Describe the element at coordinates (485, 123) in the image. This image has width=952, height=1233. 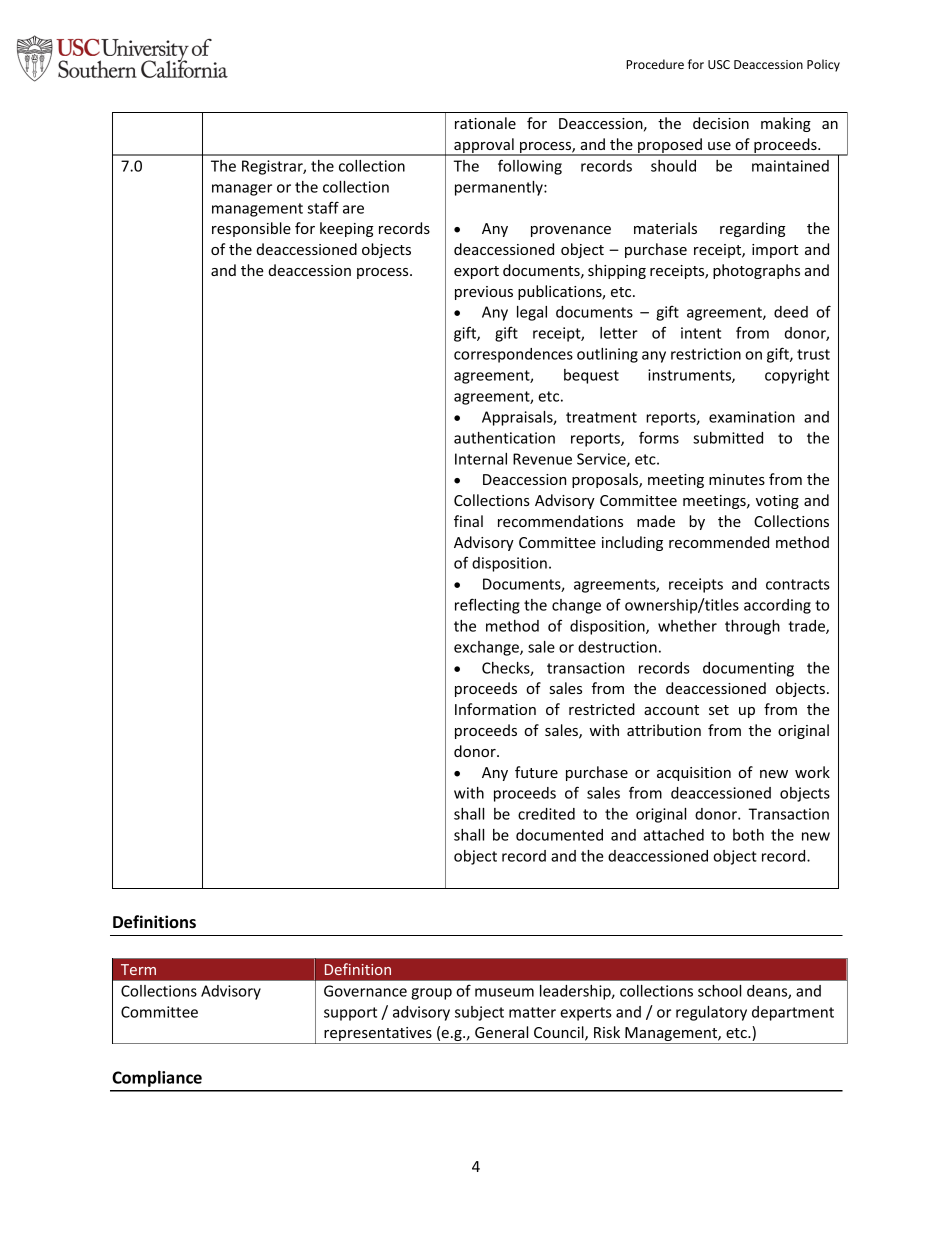
I see `rationale` at that location.
